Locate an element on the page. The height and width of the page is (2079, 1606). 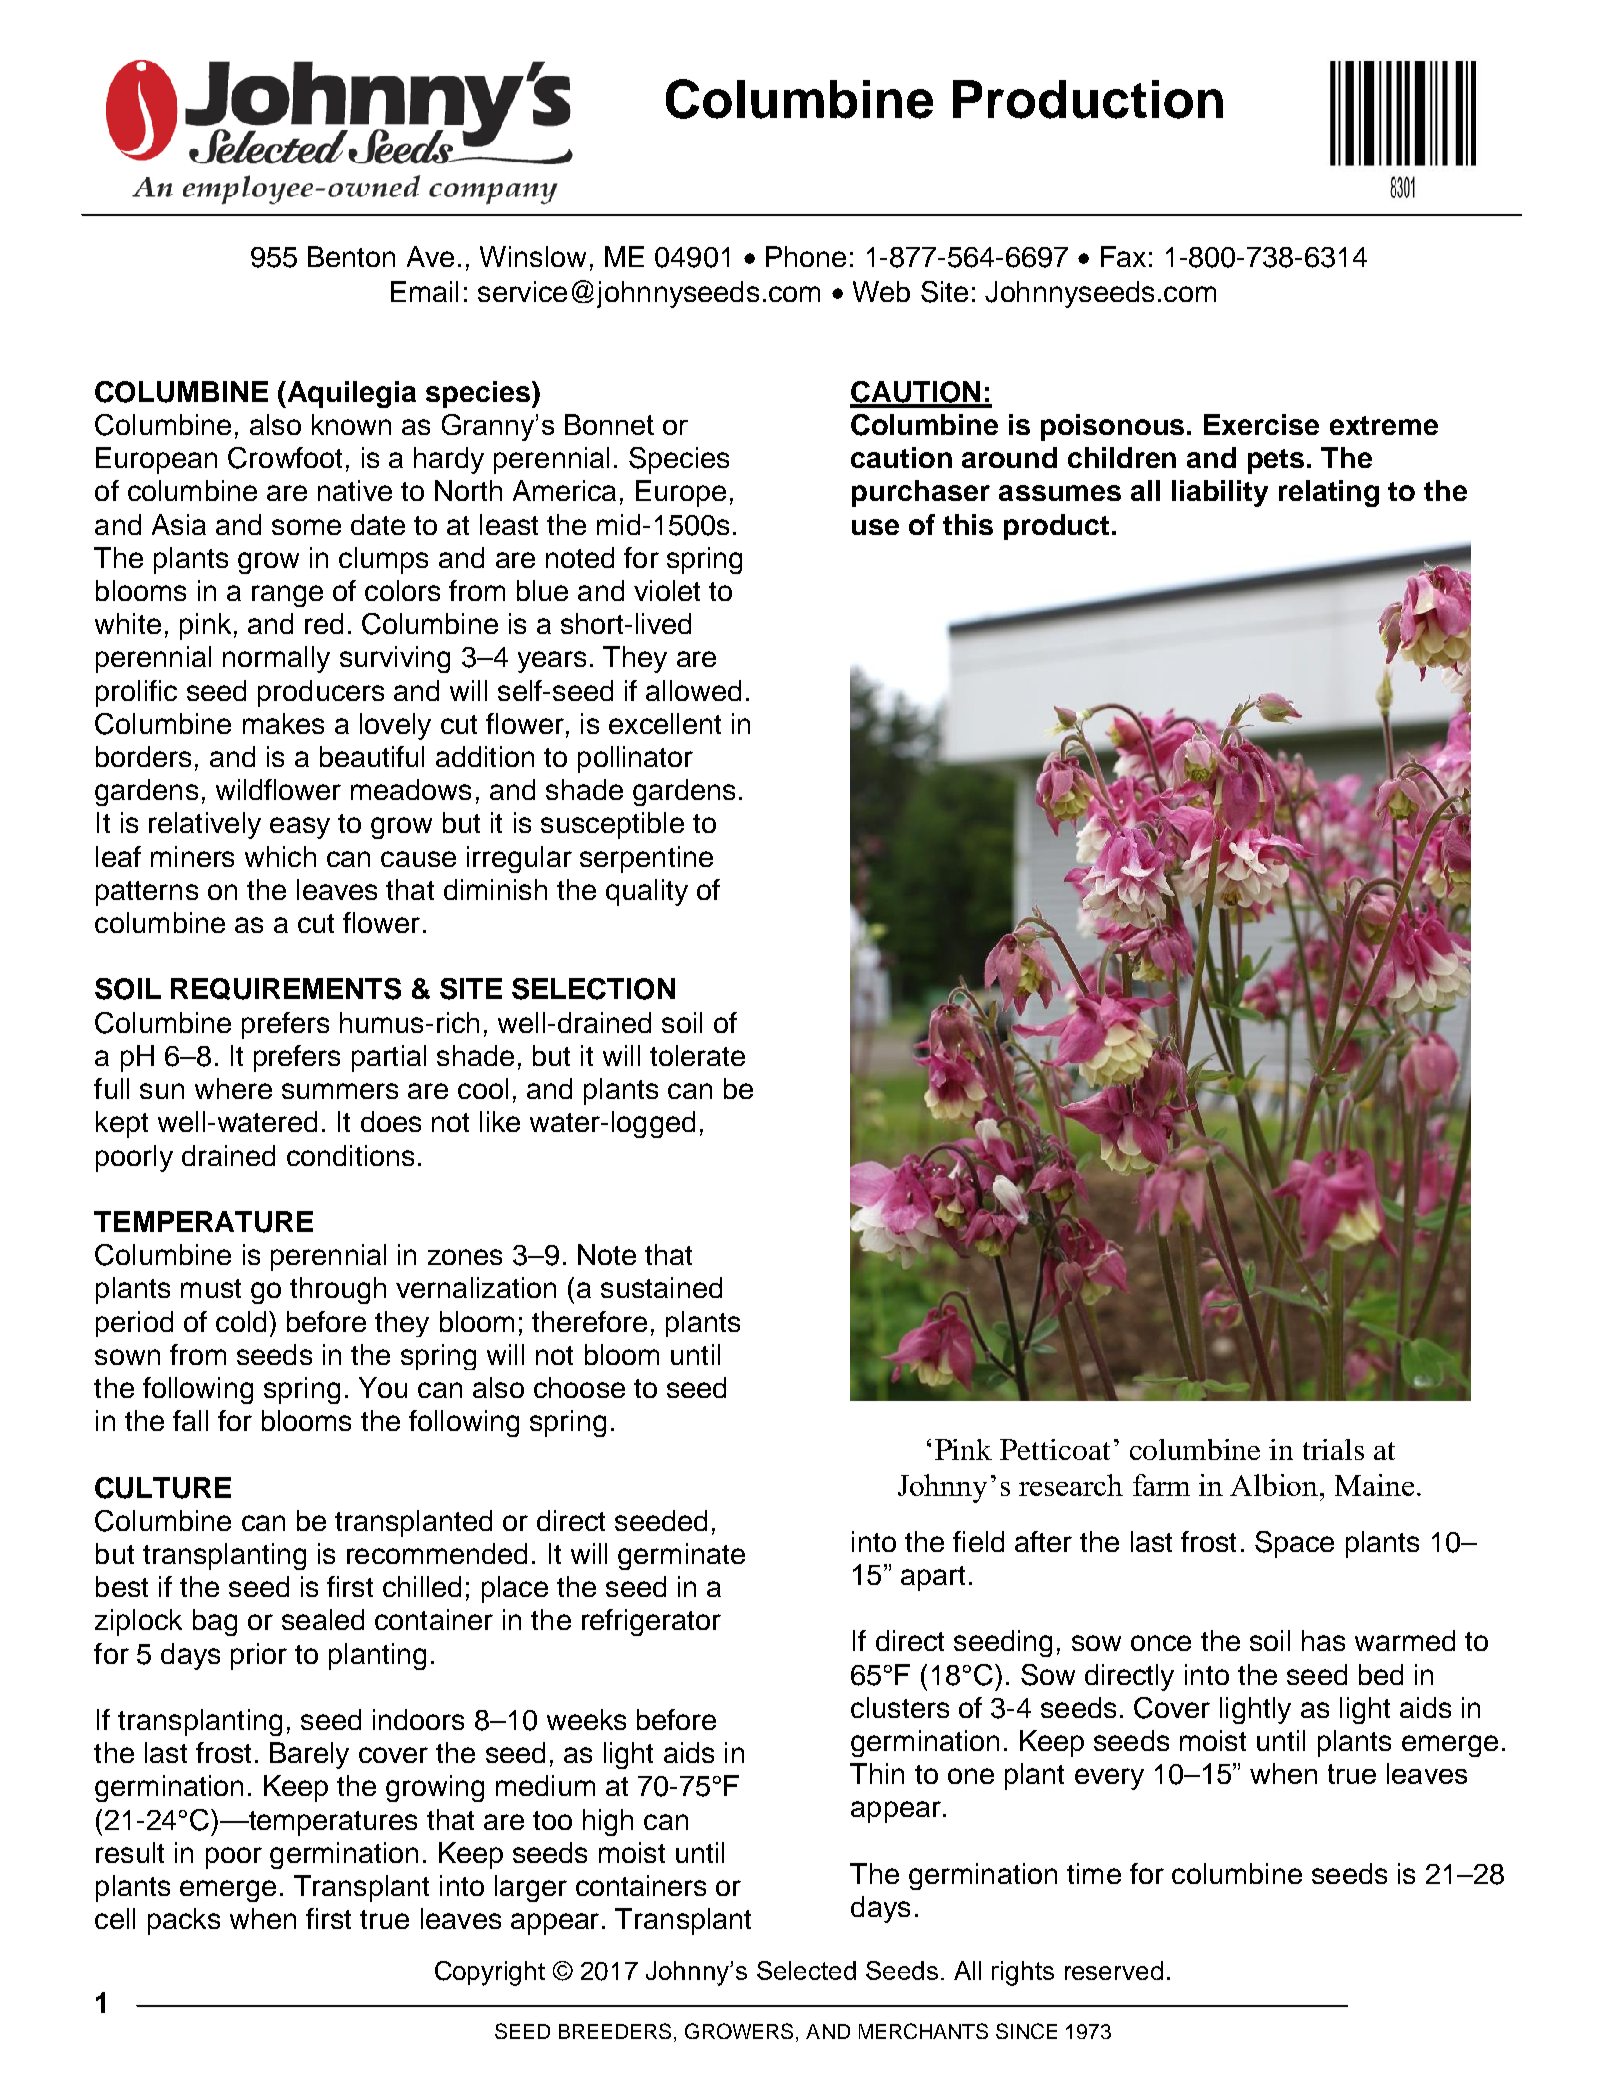
allowed is located at coordinates (693, 690).
